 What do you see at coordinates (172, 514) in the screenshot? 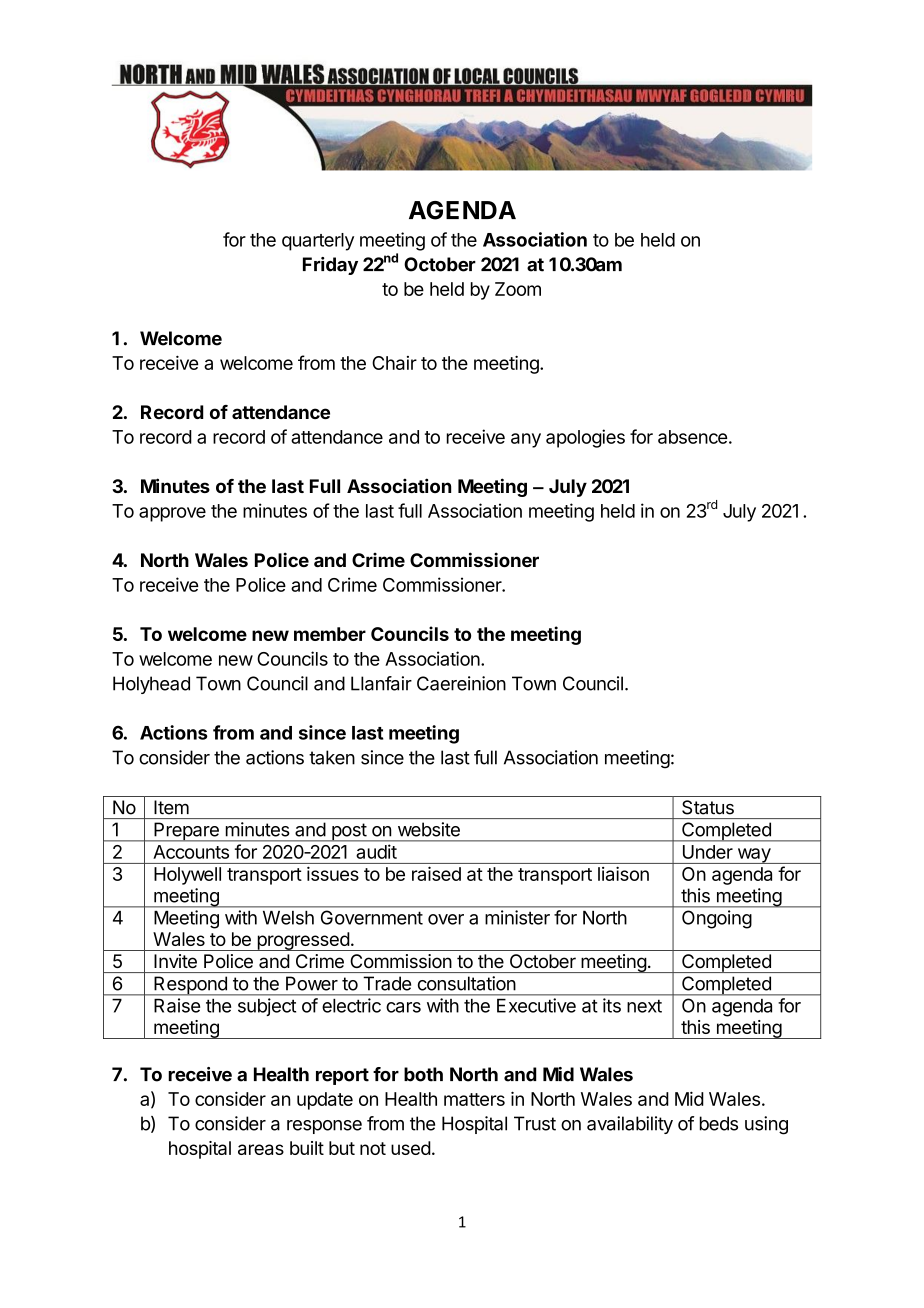
I see `approve` at bounding box center [172, 514].
